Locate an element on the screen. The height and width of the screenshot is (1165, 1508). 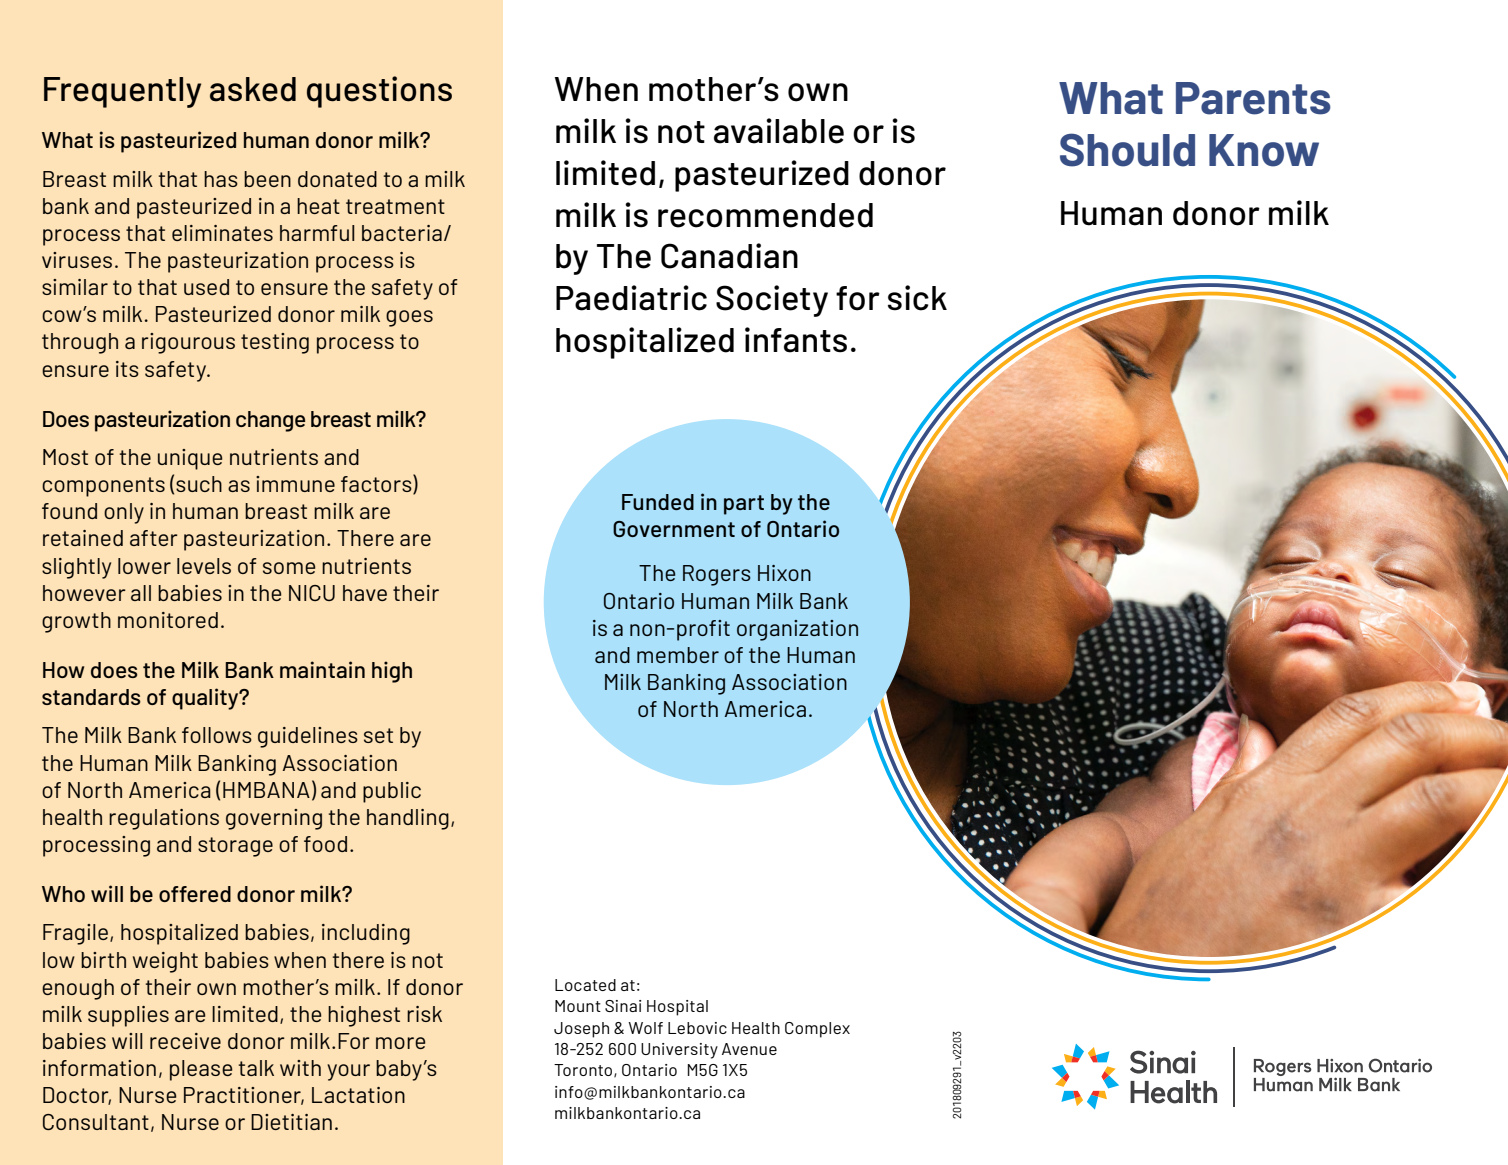
organization is located at coordinates (797, 630).
